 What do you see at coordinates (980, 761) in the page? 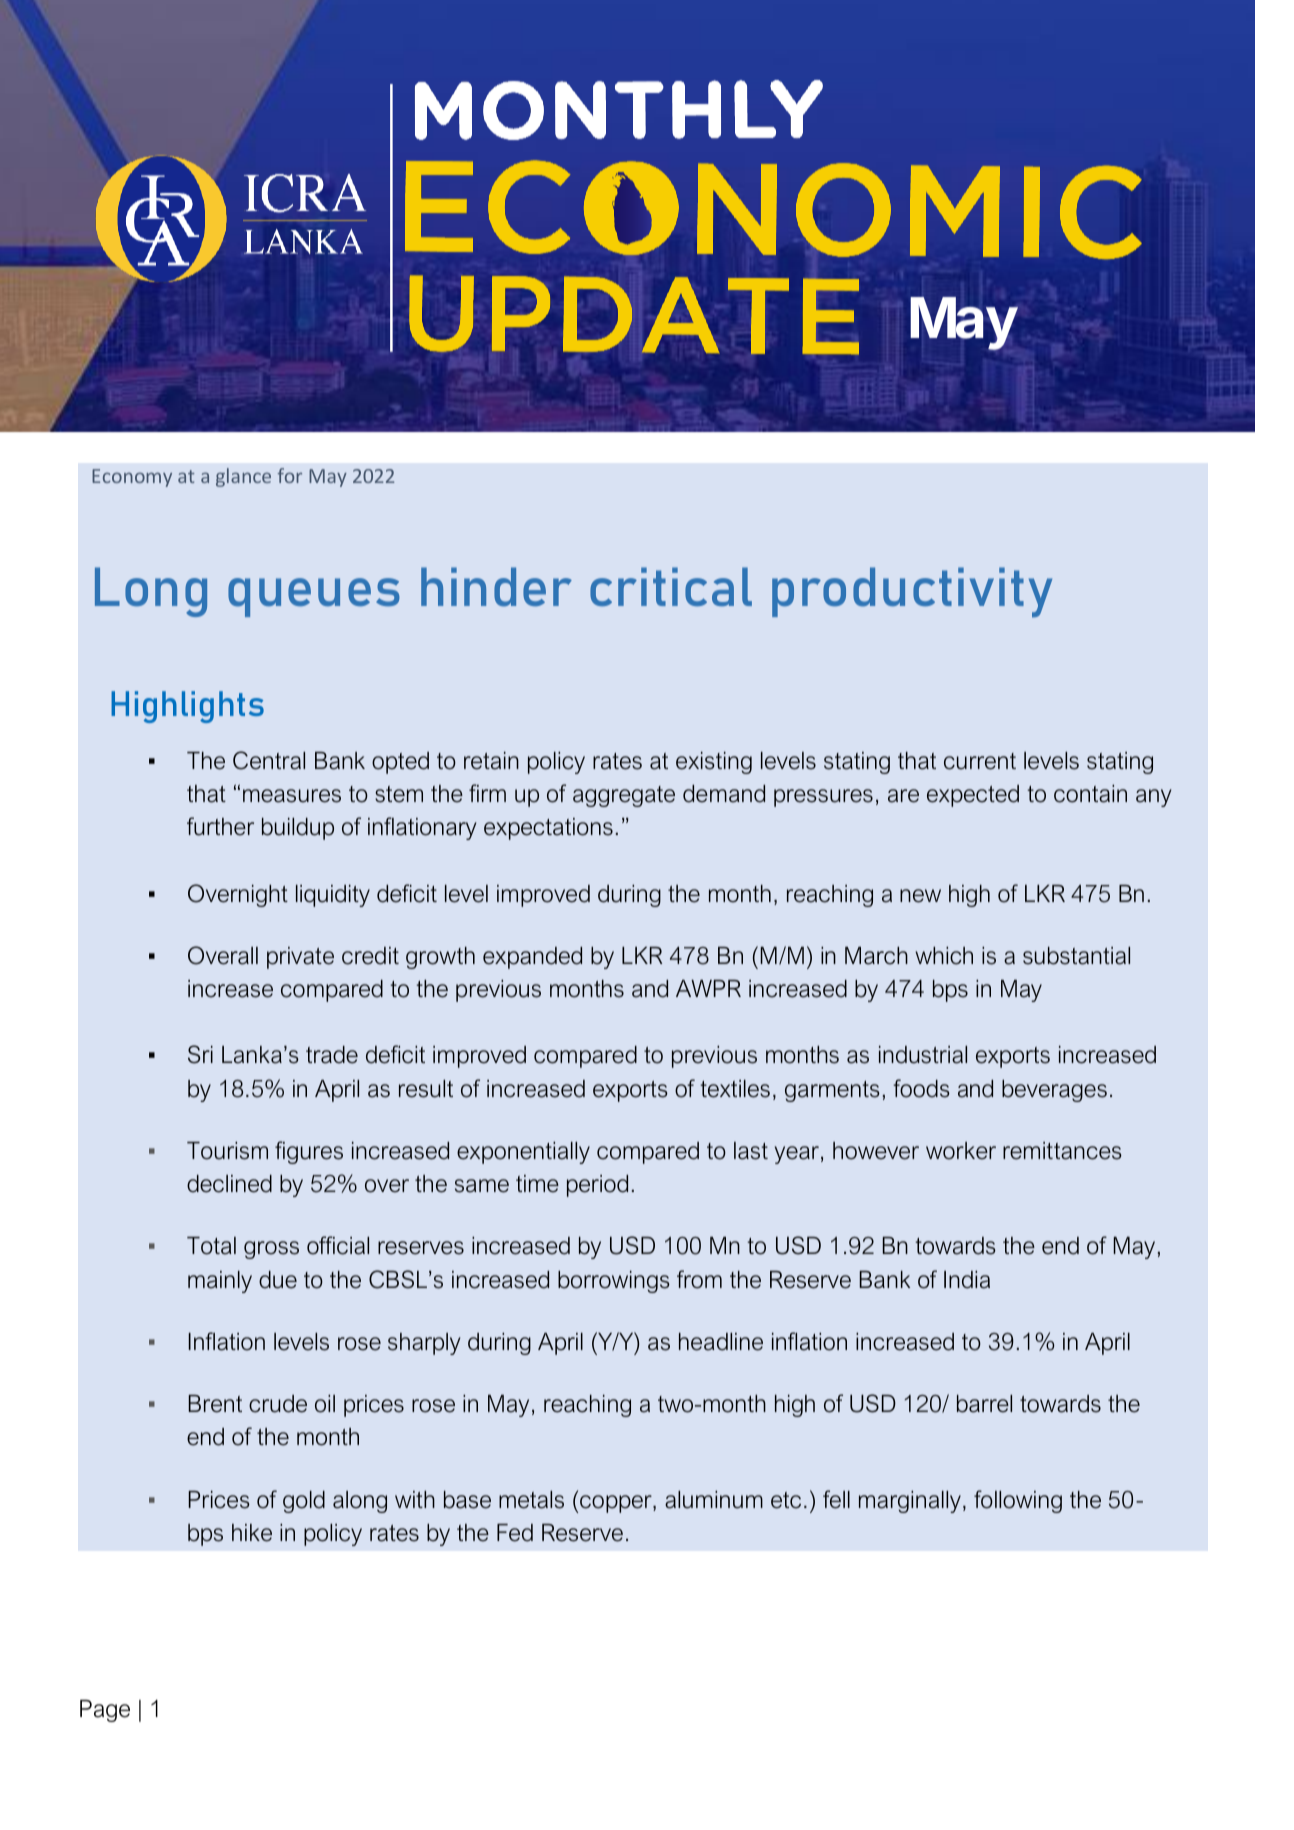
I see `current` at bounding box center [980, 761].
